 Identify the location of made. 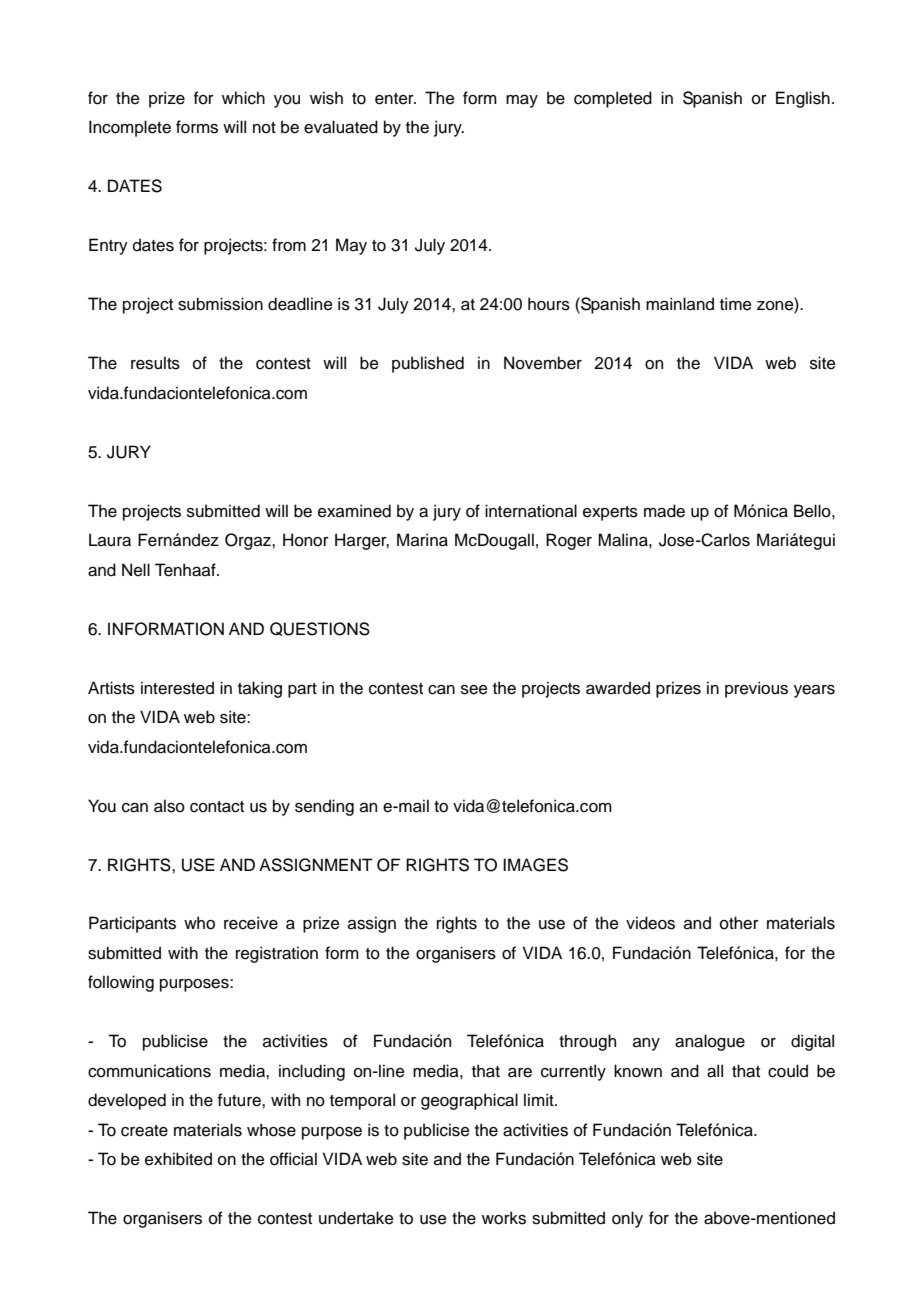
(664, 511).
